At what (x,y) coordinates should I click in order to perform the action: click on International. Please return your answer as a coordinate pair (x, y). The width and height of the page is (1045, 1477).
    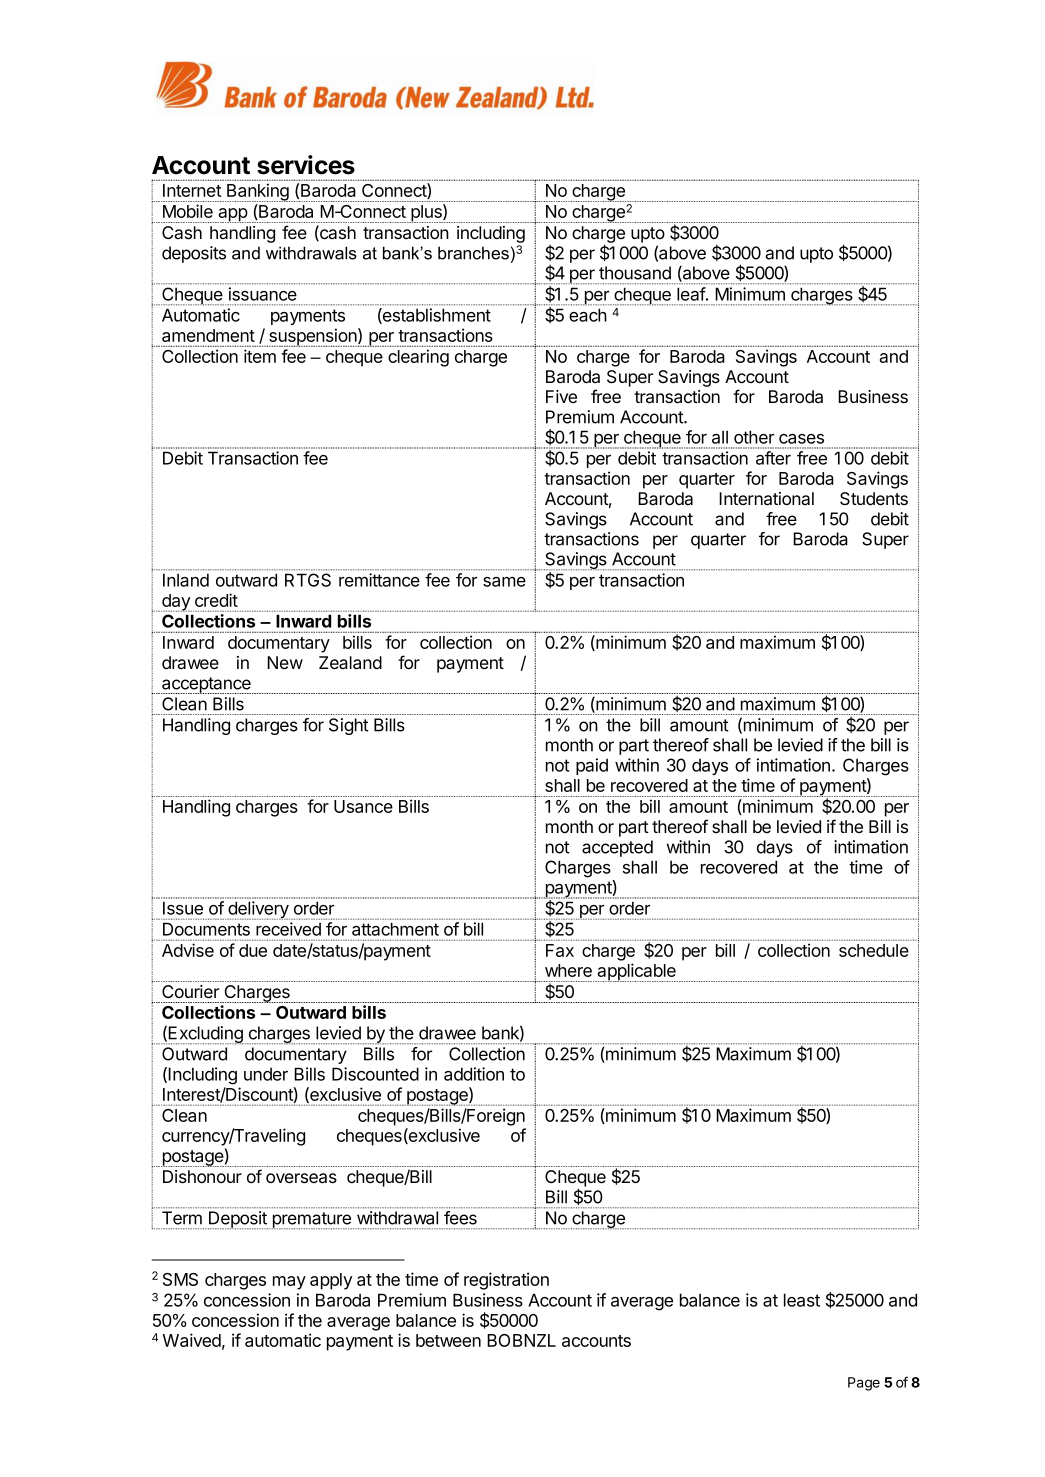
    Looking at the image, I should click on (766, 499).
